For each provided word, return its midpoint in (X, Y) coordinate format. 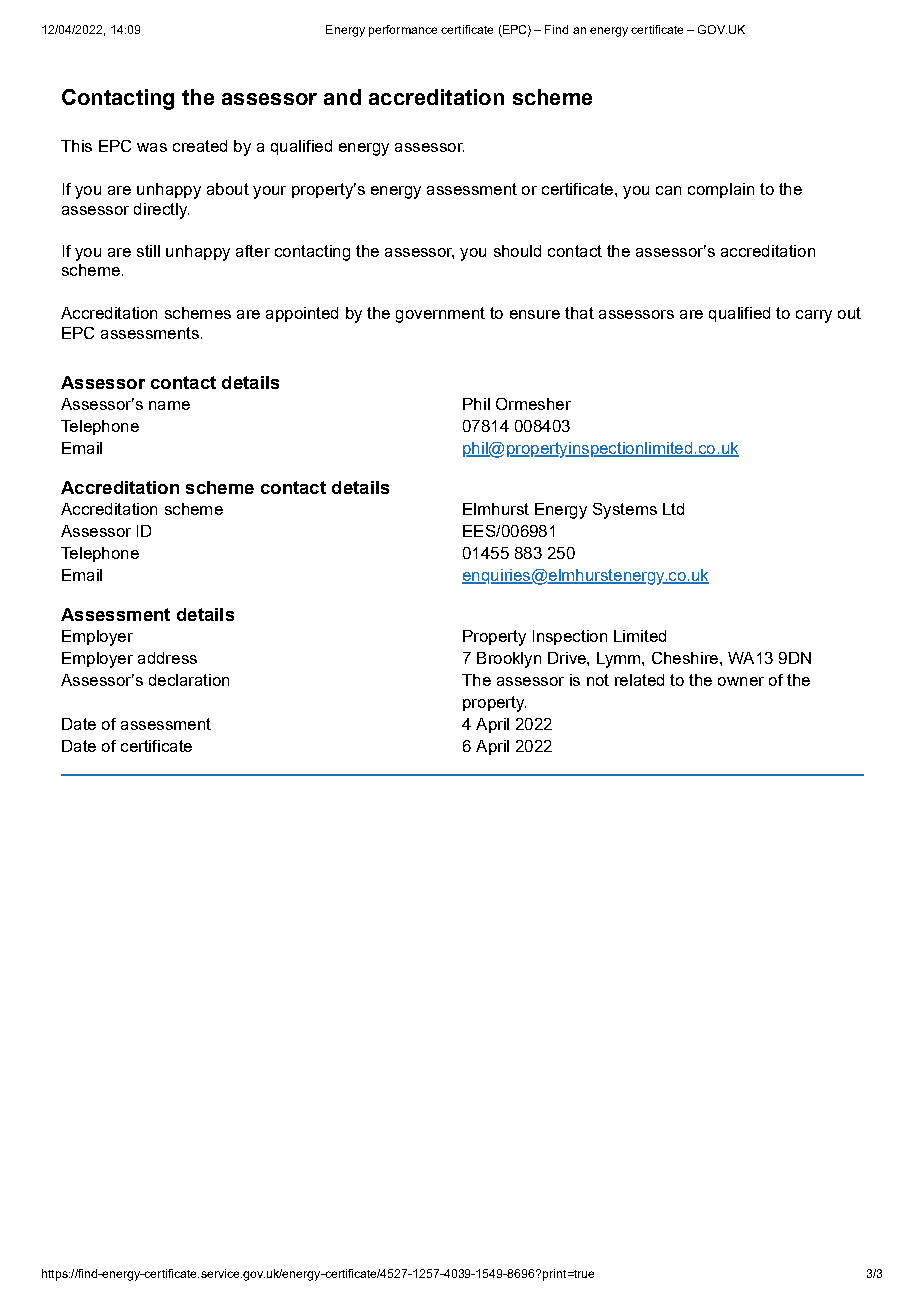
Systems (625, 511)
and (342, 97)
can (668, 190)
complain (721, 190)
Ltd (673, 509)
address (167, 658)
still (148, 251)
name (169, 405)
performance (403, 31)
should (517, 251)
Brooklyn (509, 660)
